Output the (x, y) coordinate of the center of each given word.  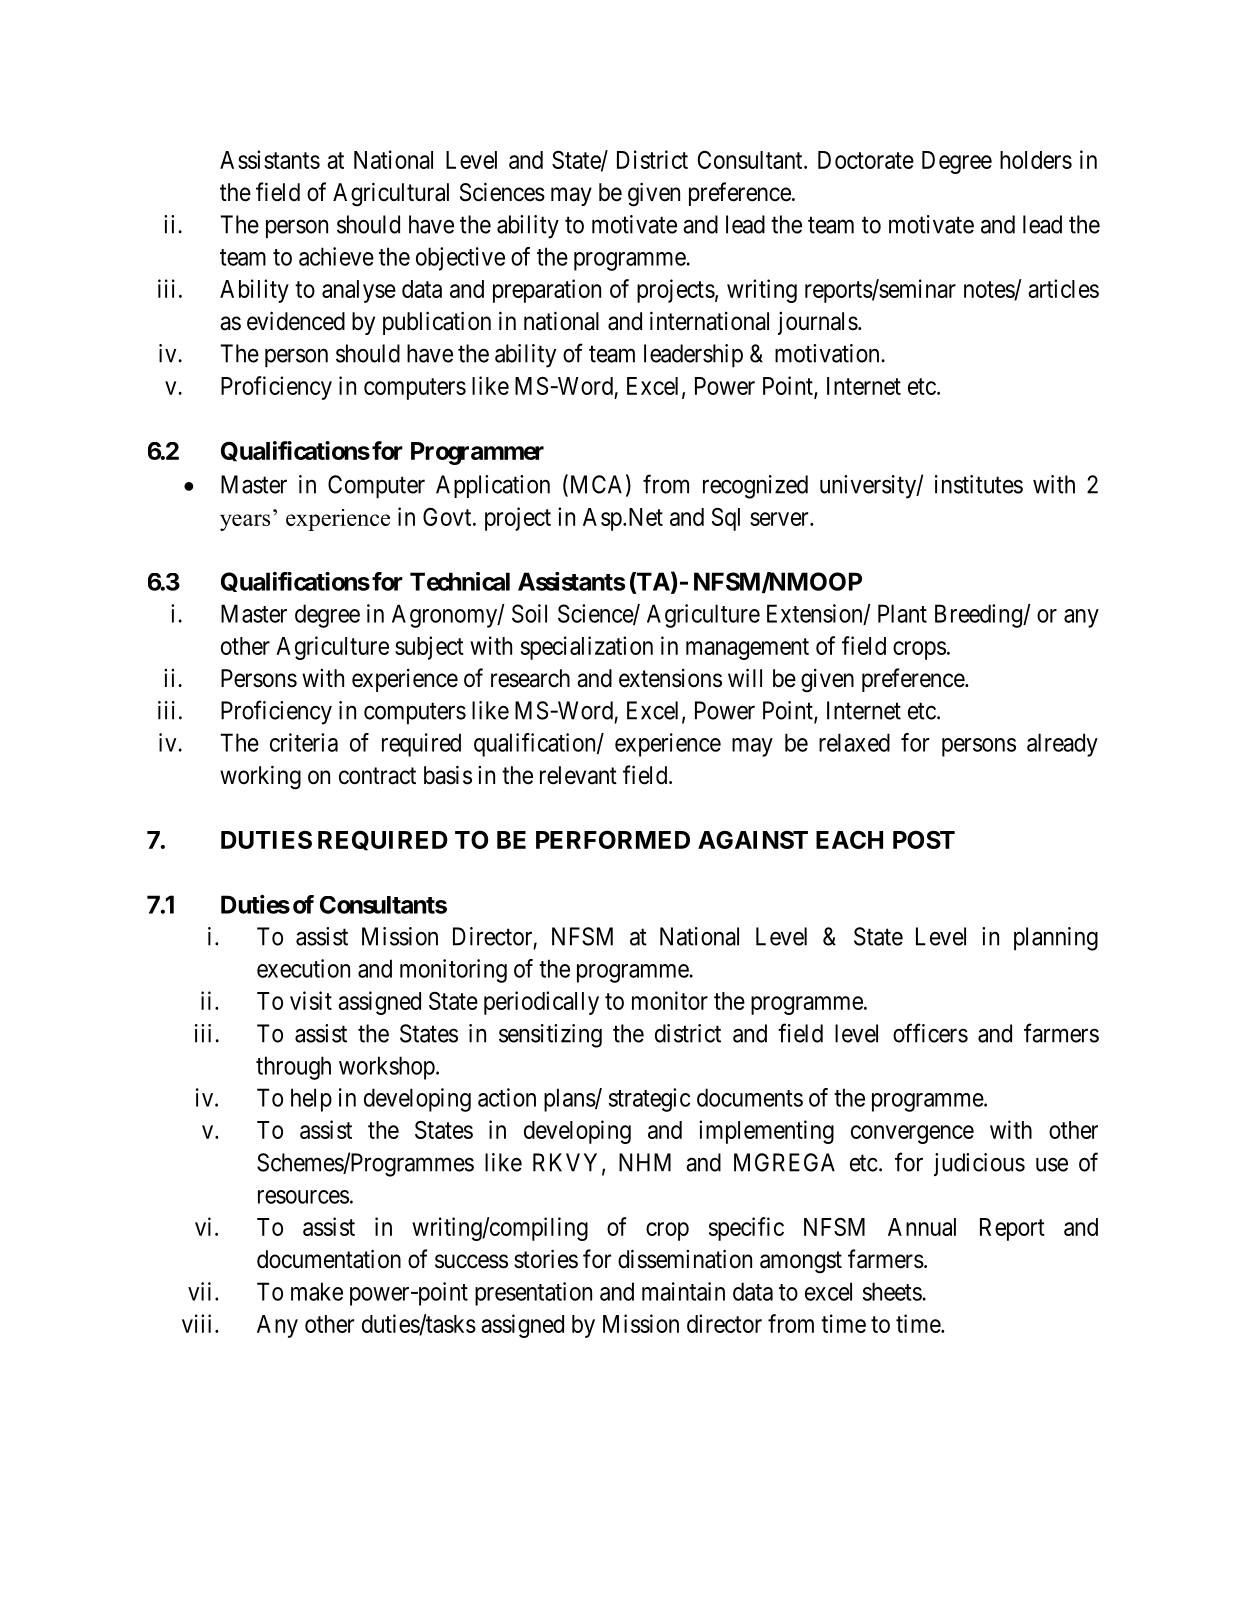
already (1062, 745)
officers (930, 1033)
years (245, 522)
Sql (726, 519)
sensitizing (550, 1036)
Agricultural (391, 194)
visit (311, 1000)
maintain (683, 1291)
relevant (578, 775)
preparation (547, 291)
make (317, 1291)
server (780, 519)
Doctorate (866, 160)
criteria (304, 742)
